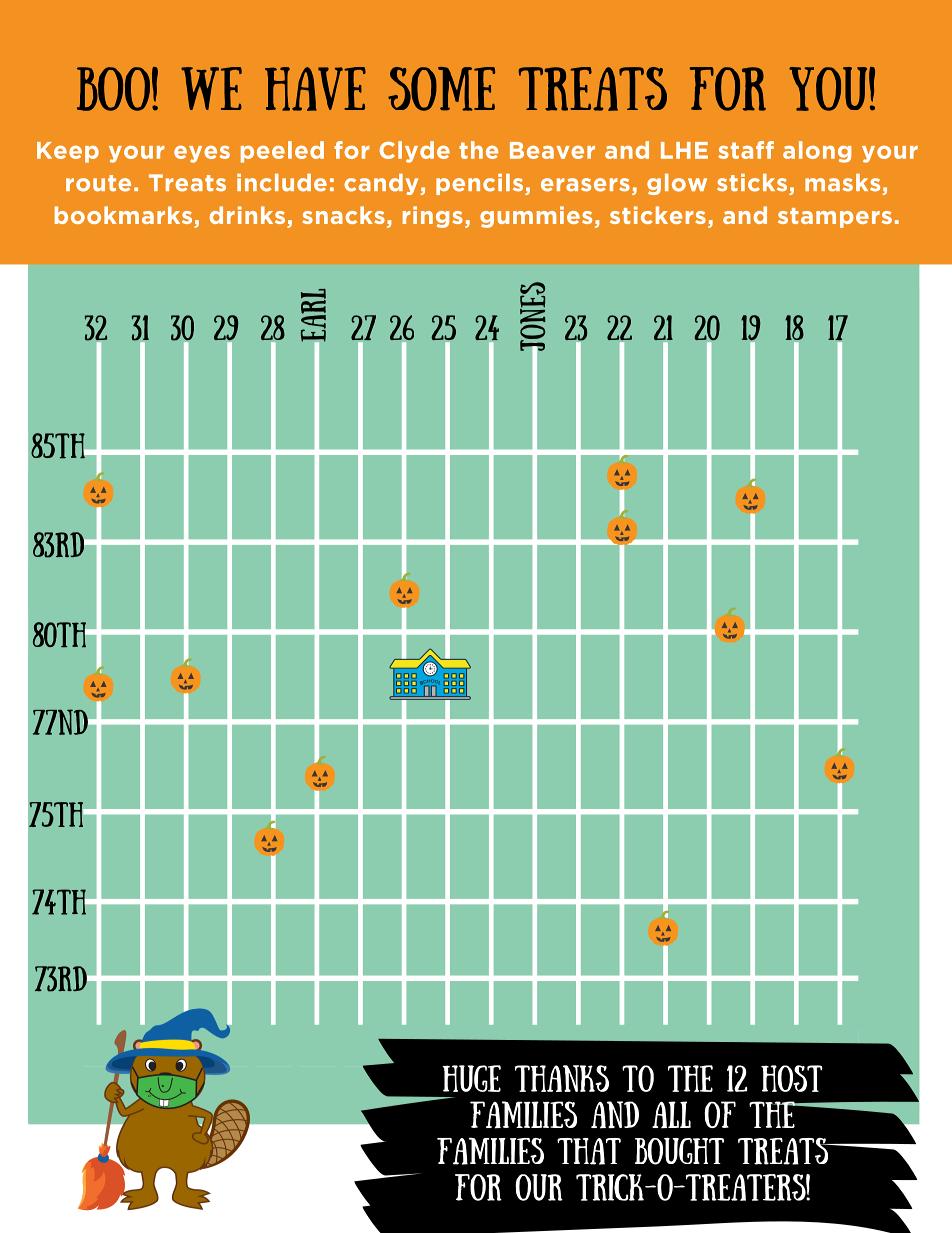 This document has height=1233, width=952. What do you see at coordinates (441, 89) in the document?
I see `some` at bounding box center [441, 89].
